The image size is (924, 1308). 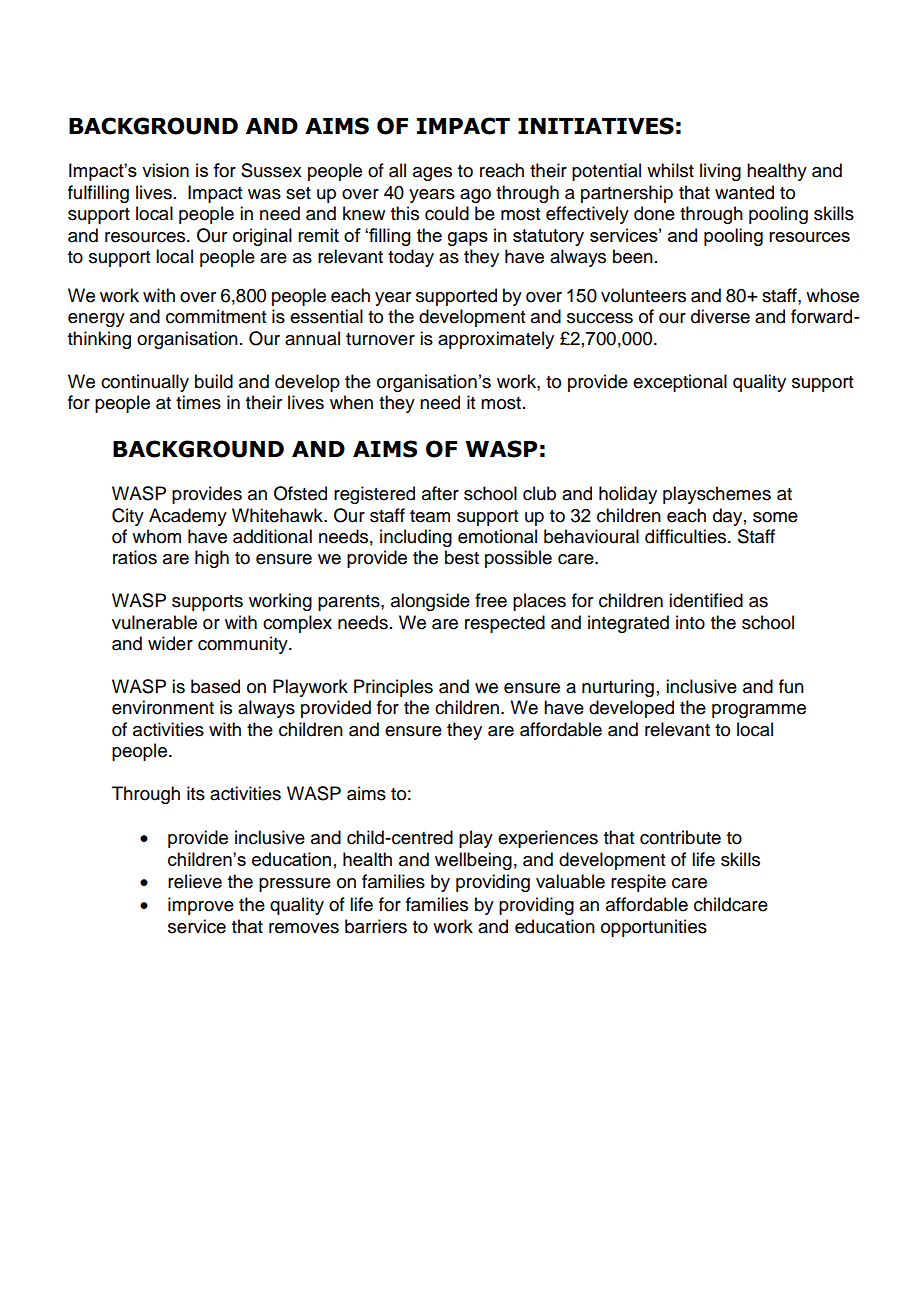 What do you see at coordinates (497, 536) in the screenshot?
I see `emotional` at bounding box center [497, 536].
